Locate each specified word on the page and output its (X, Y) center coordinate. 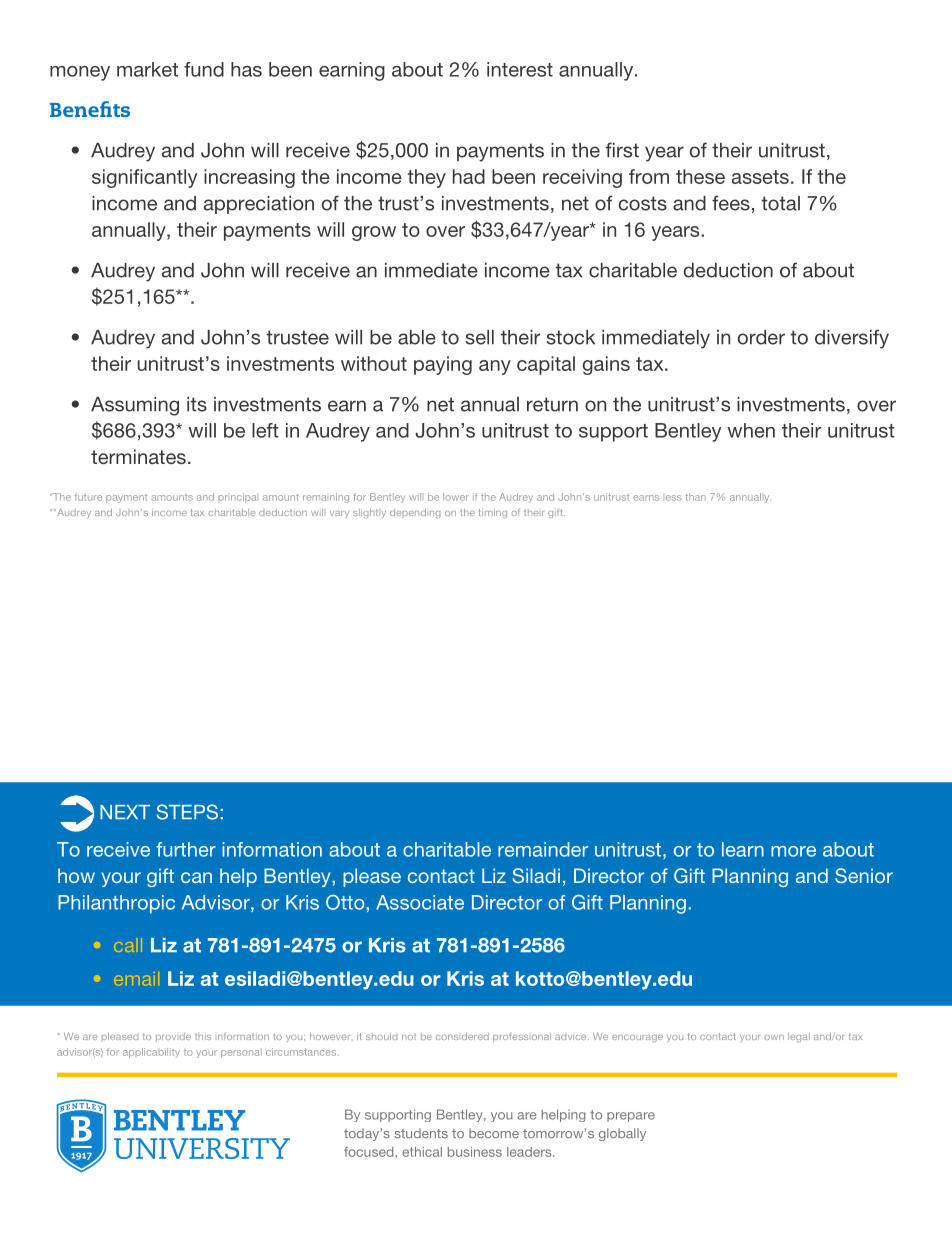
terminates (138, 456)
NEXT (125, 812)
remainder (543, 849)
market (147, 69)
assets (760, 177)
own (774, 1037)
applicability (151, 1053)
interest (520, 69)
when (751, 430)
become (494, 1133)
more (793, 851)
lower (456, 497)
